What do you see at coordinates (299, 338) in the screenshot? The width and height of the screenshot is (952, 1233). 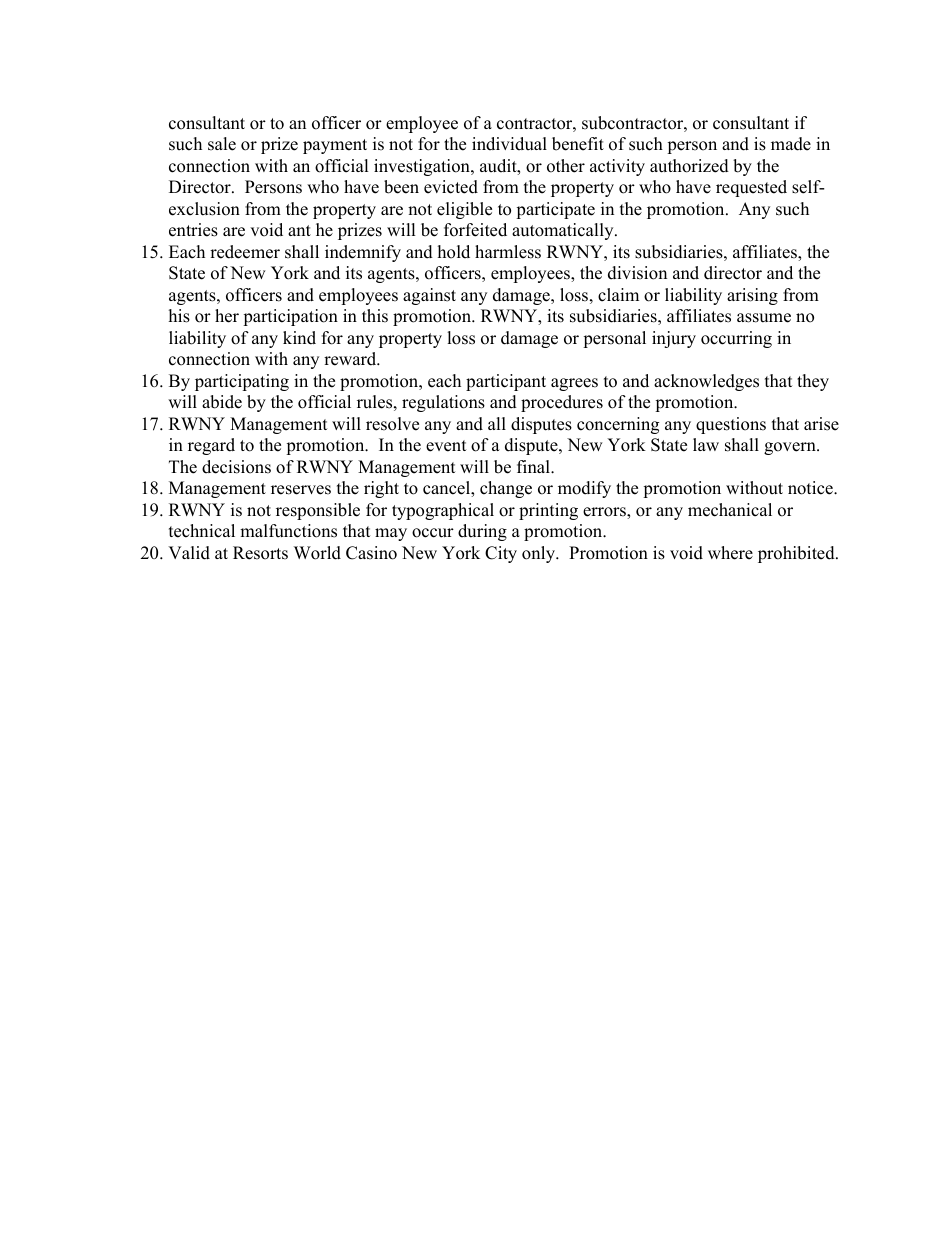 I see `kind` at bounding box center [299, 338].
